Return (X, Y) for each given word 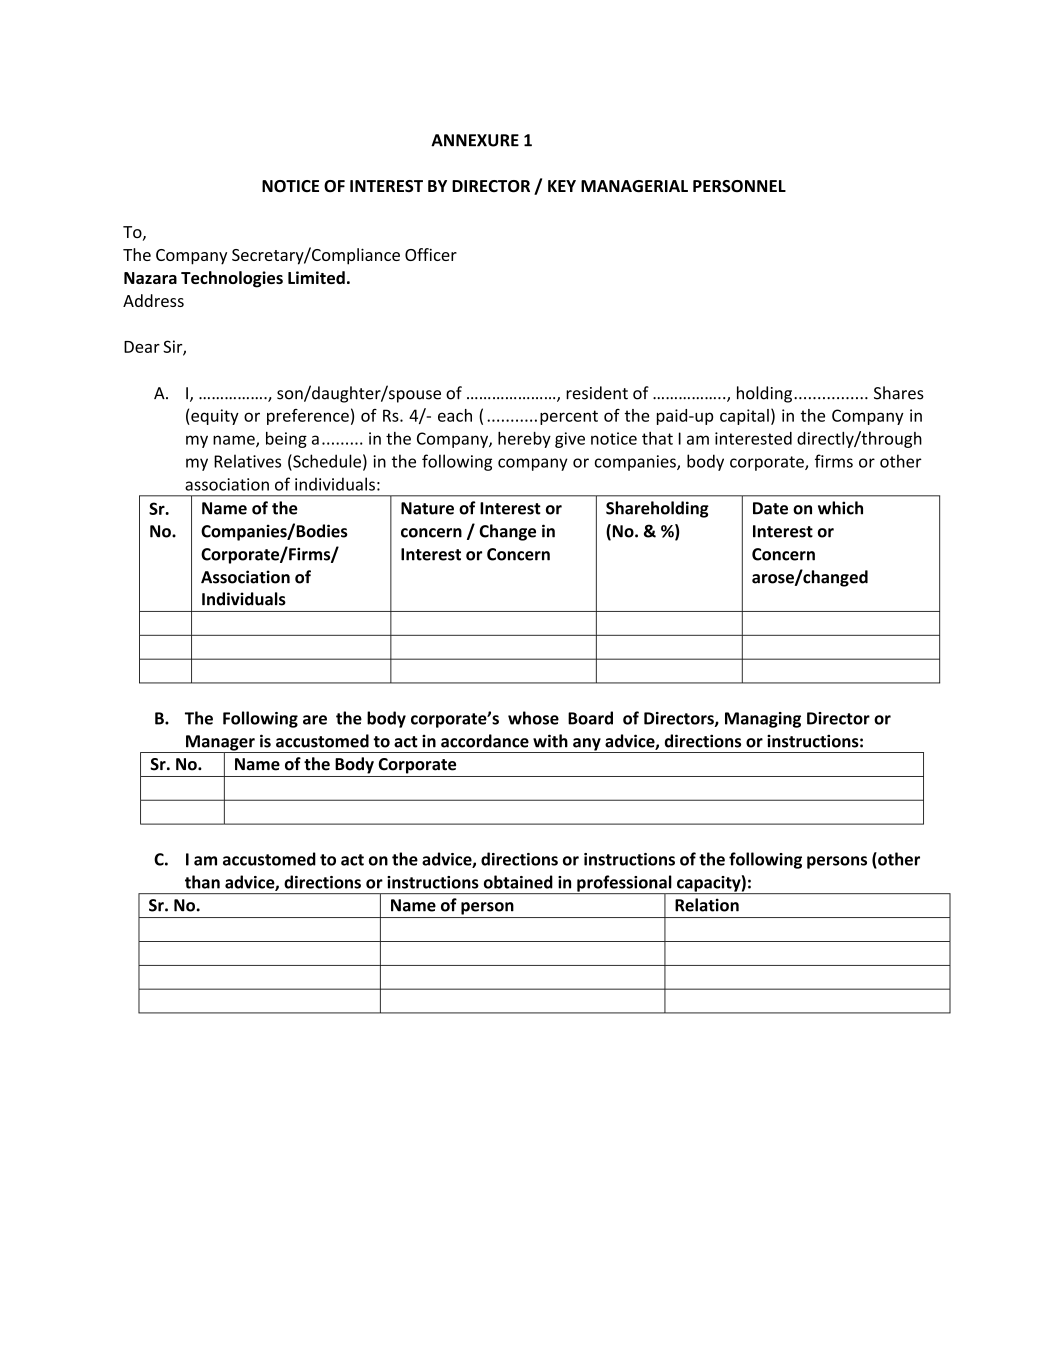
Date (770, 508)
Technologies (232, 279)
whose (533, 718)
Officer (431, 254)
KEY (562, 186)
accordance (485, 741)
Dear (142, 347)
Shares (899, 393)
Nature (427, 508)
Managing (763, 720)
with (550, 741)
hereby (524, 440)
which (840, 508)
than (202, 882)
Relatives (247, 461)
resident (597, 393)
